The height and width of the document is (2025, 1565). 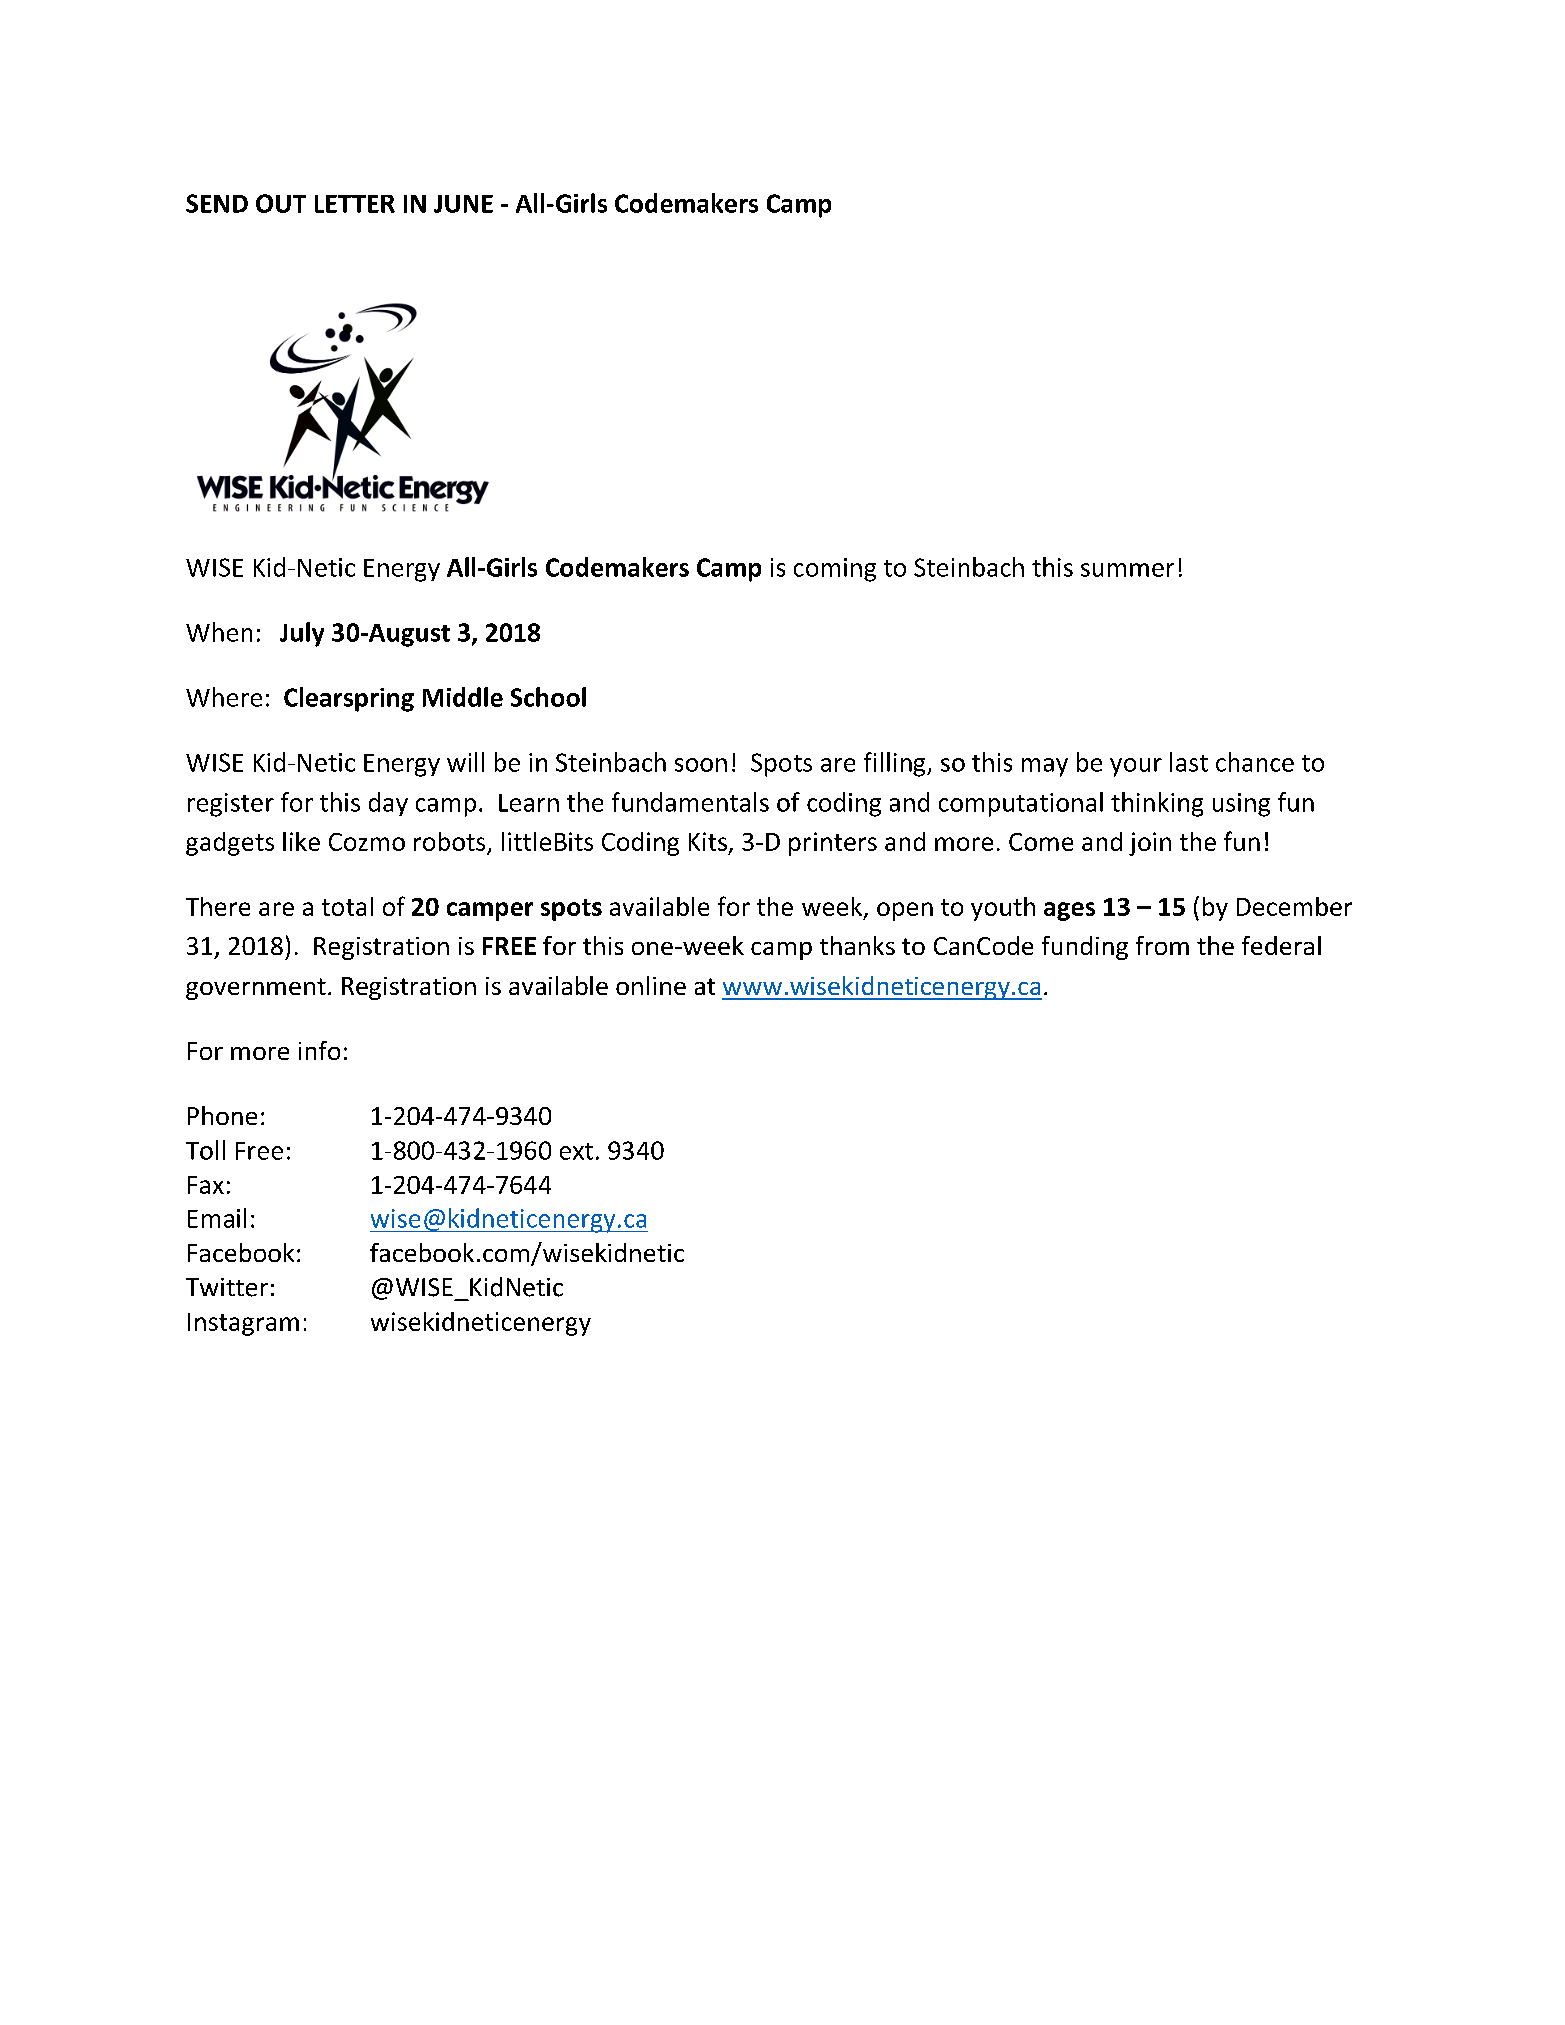 What do you see at coordinates (1162, 945) in the document?
I see `from` at bounding box center [1162, 945].
